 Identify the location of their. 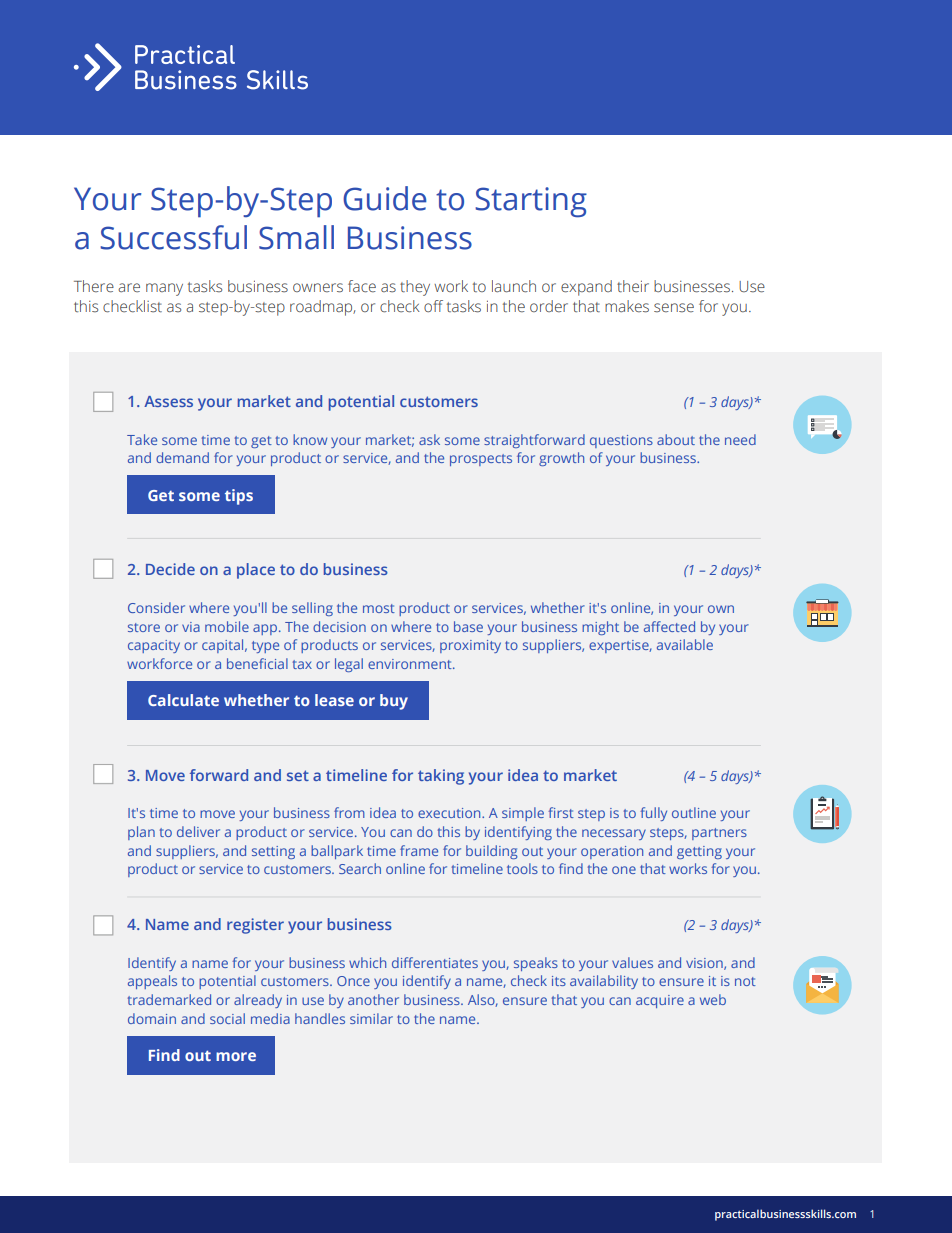
(633, 286).
